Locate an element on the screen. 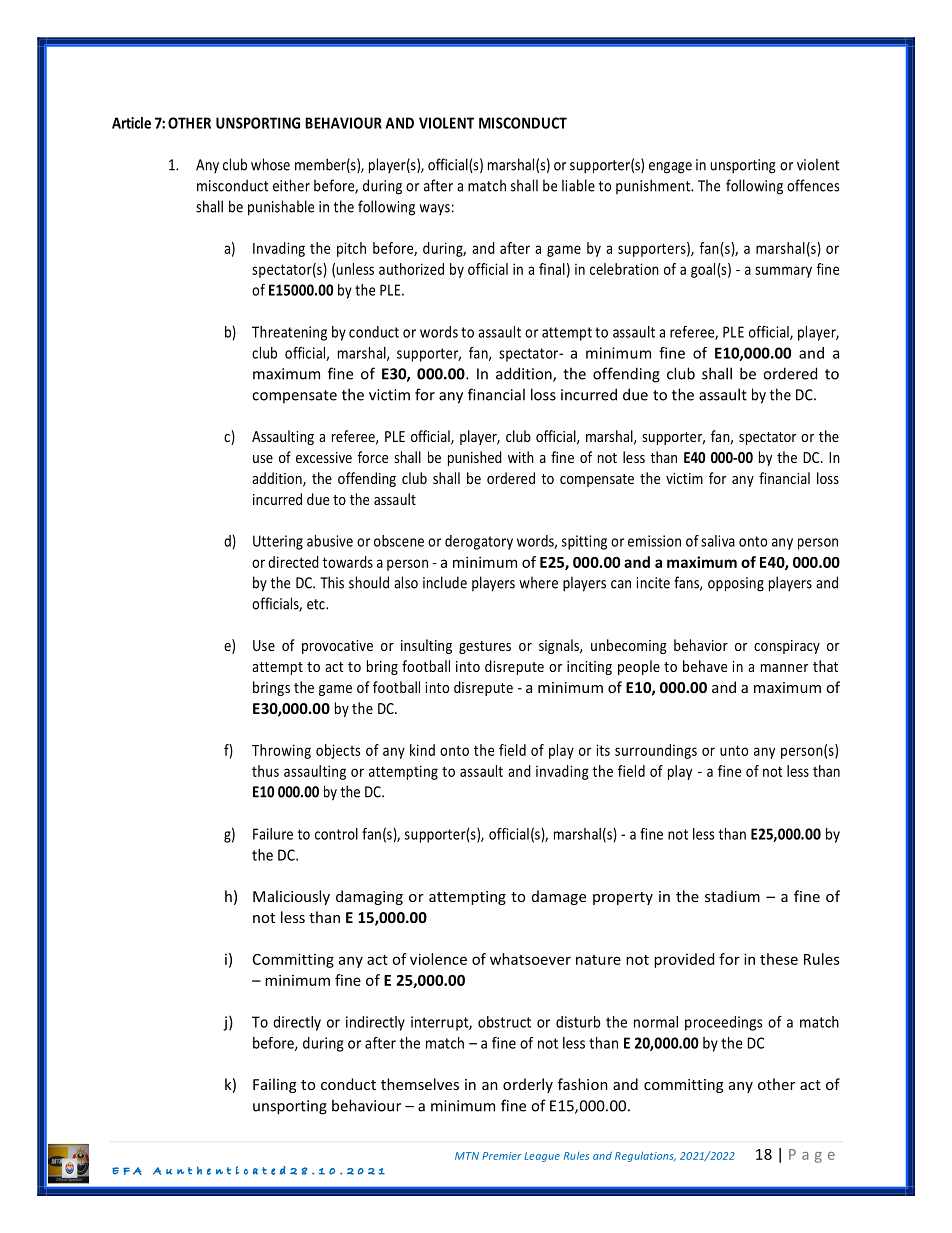 The width and height of the screenshot is (952, 1233). kind is located at coordinates (422, 750).
